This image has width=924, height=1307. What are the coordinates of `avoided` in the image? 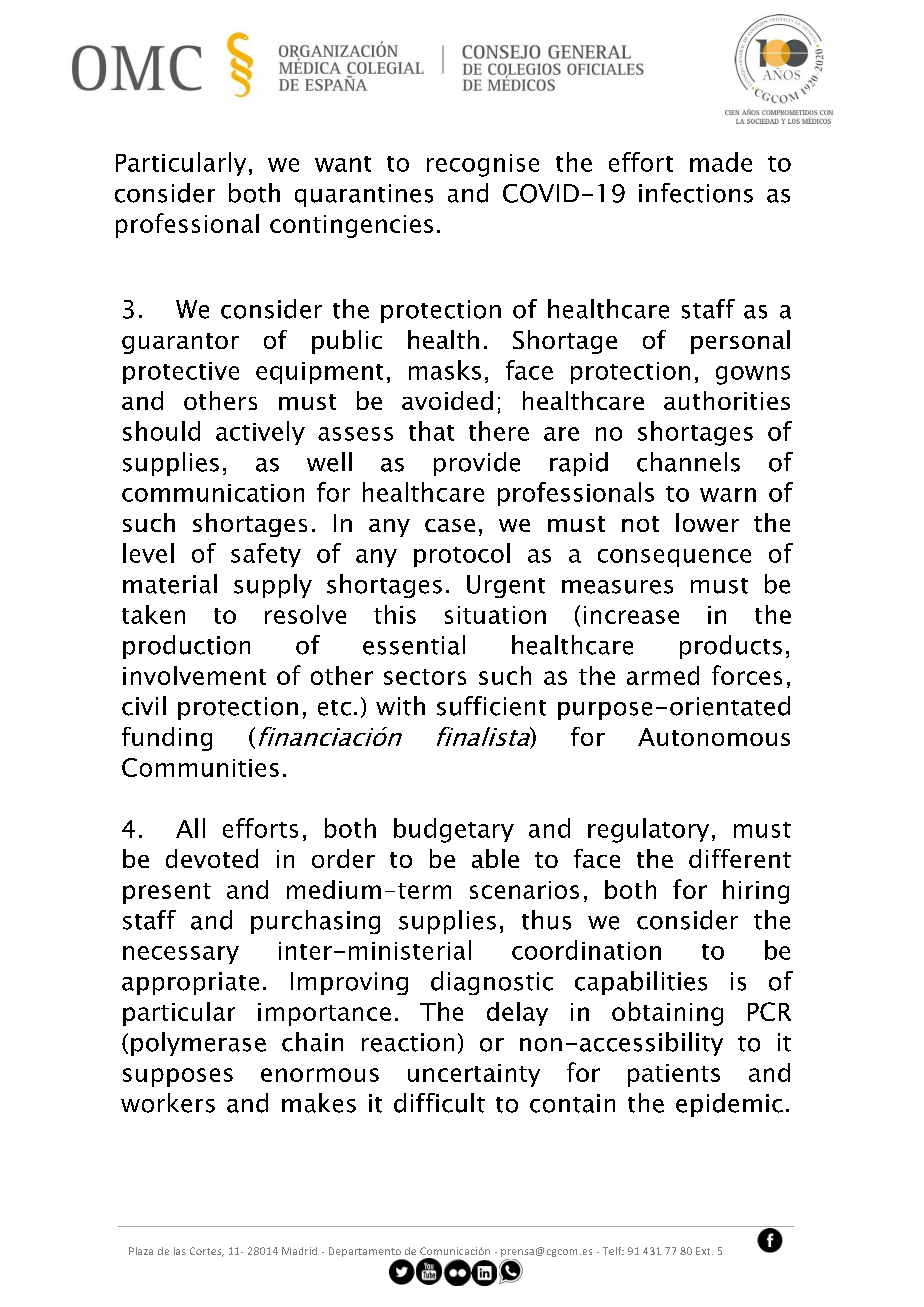 It's located at (447, 400).
